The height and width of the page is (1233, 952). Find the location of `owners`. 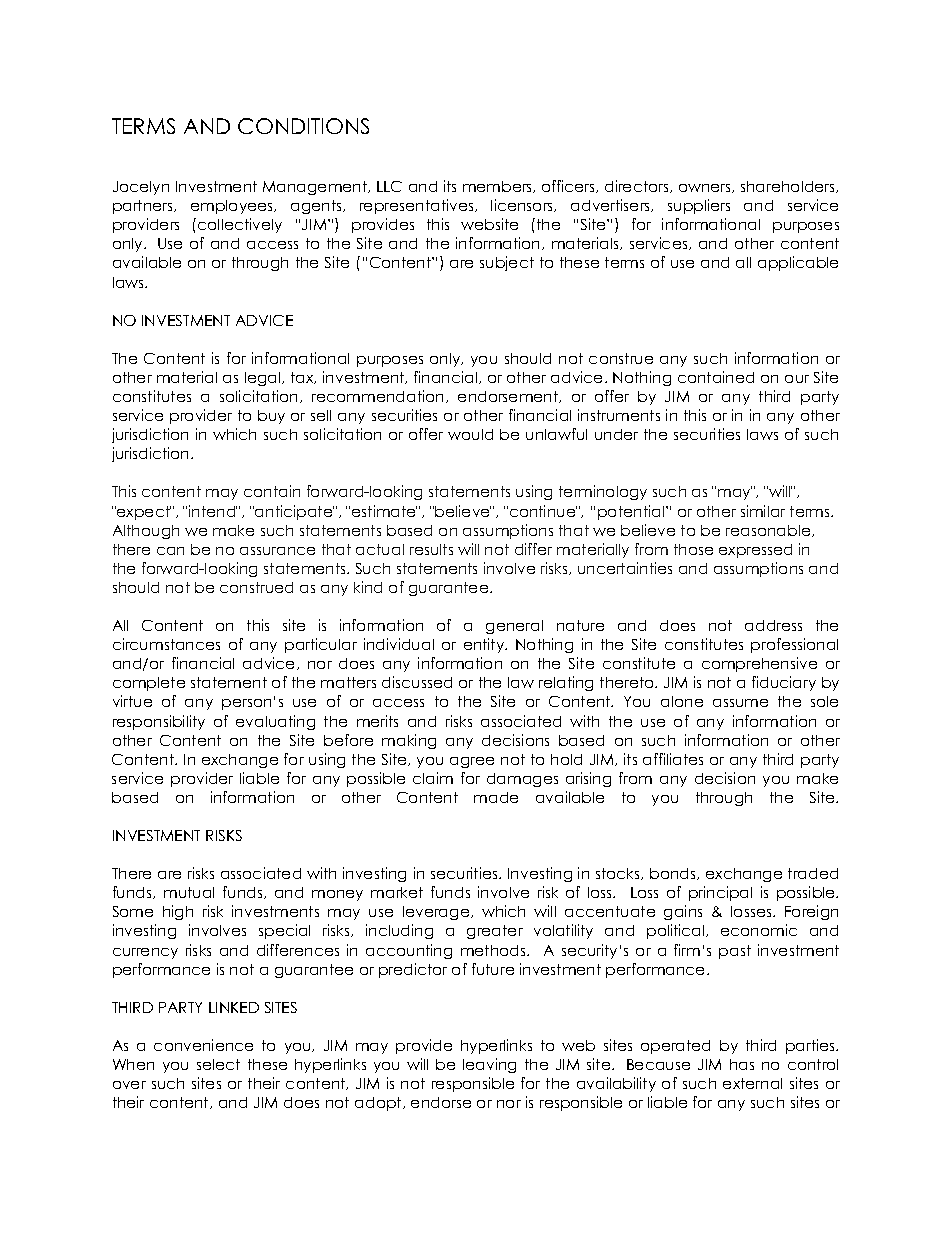

owners is located at coordinates (706, 188).
